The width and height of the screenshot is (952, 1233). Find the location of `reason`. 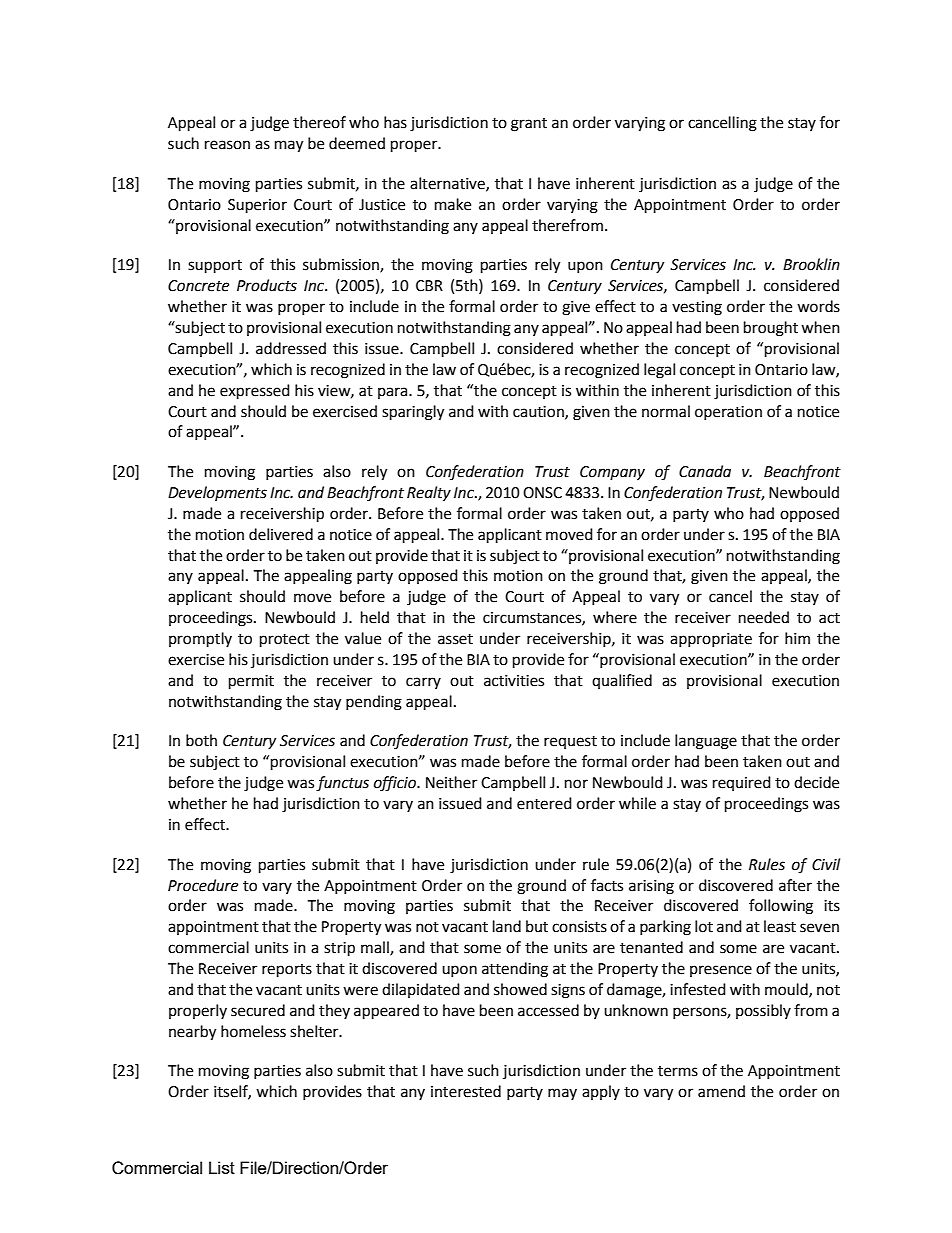

reason is located at coordinates (227, 145).
